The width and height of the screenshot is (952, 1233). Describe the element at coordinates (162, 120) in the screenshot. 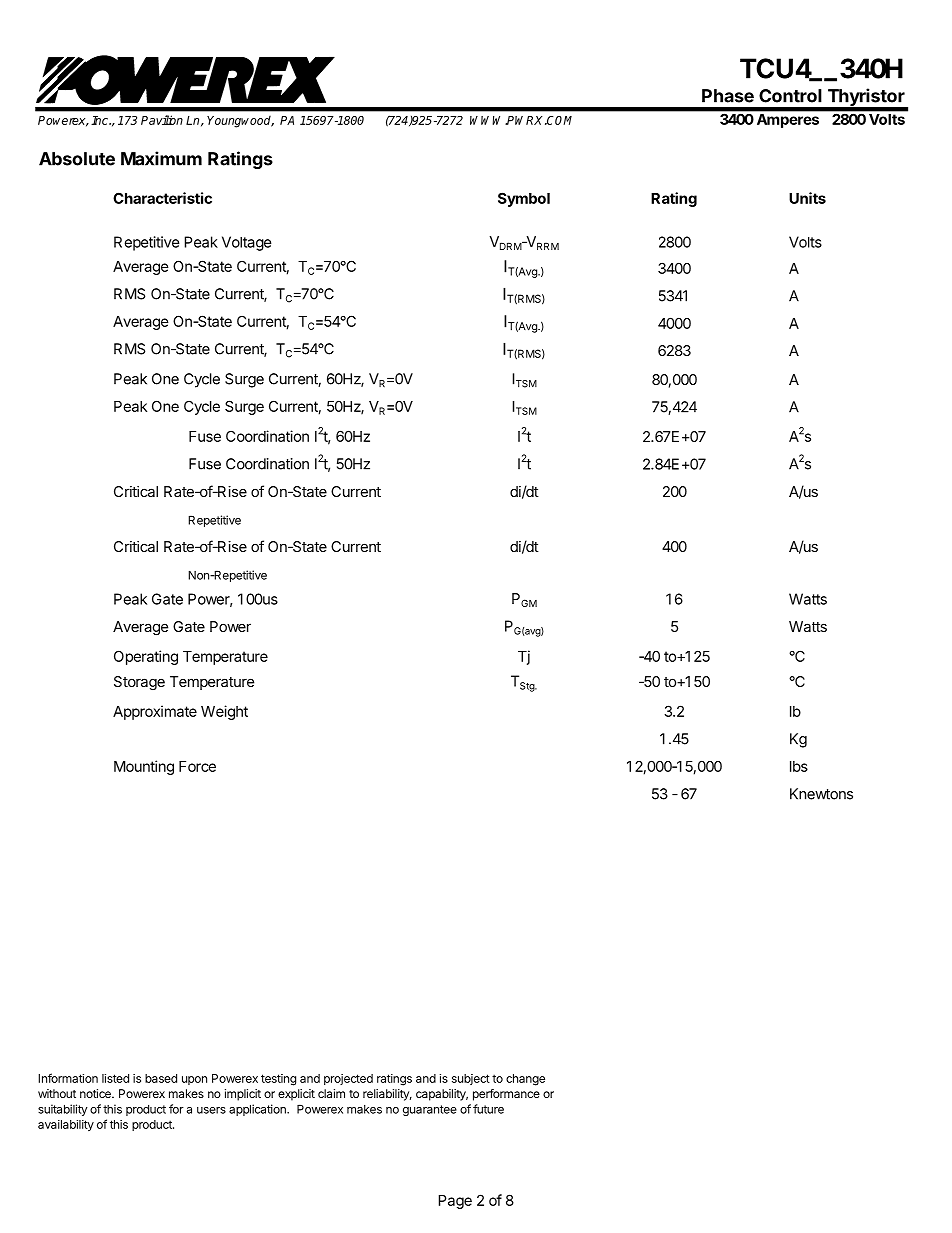

I see `Pavilion` at that location.
